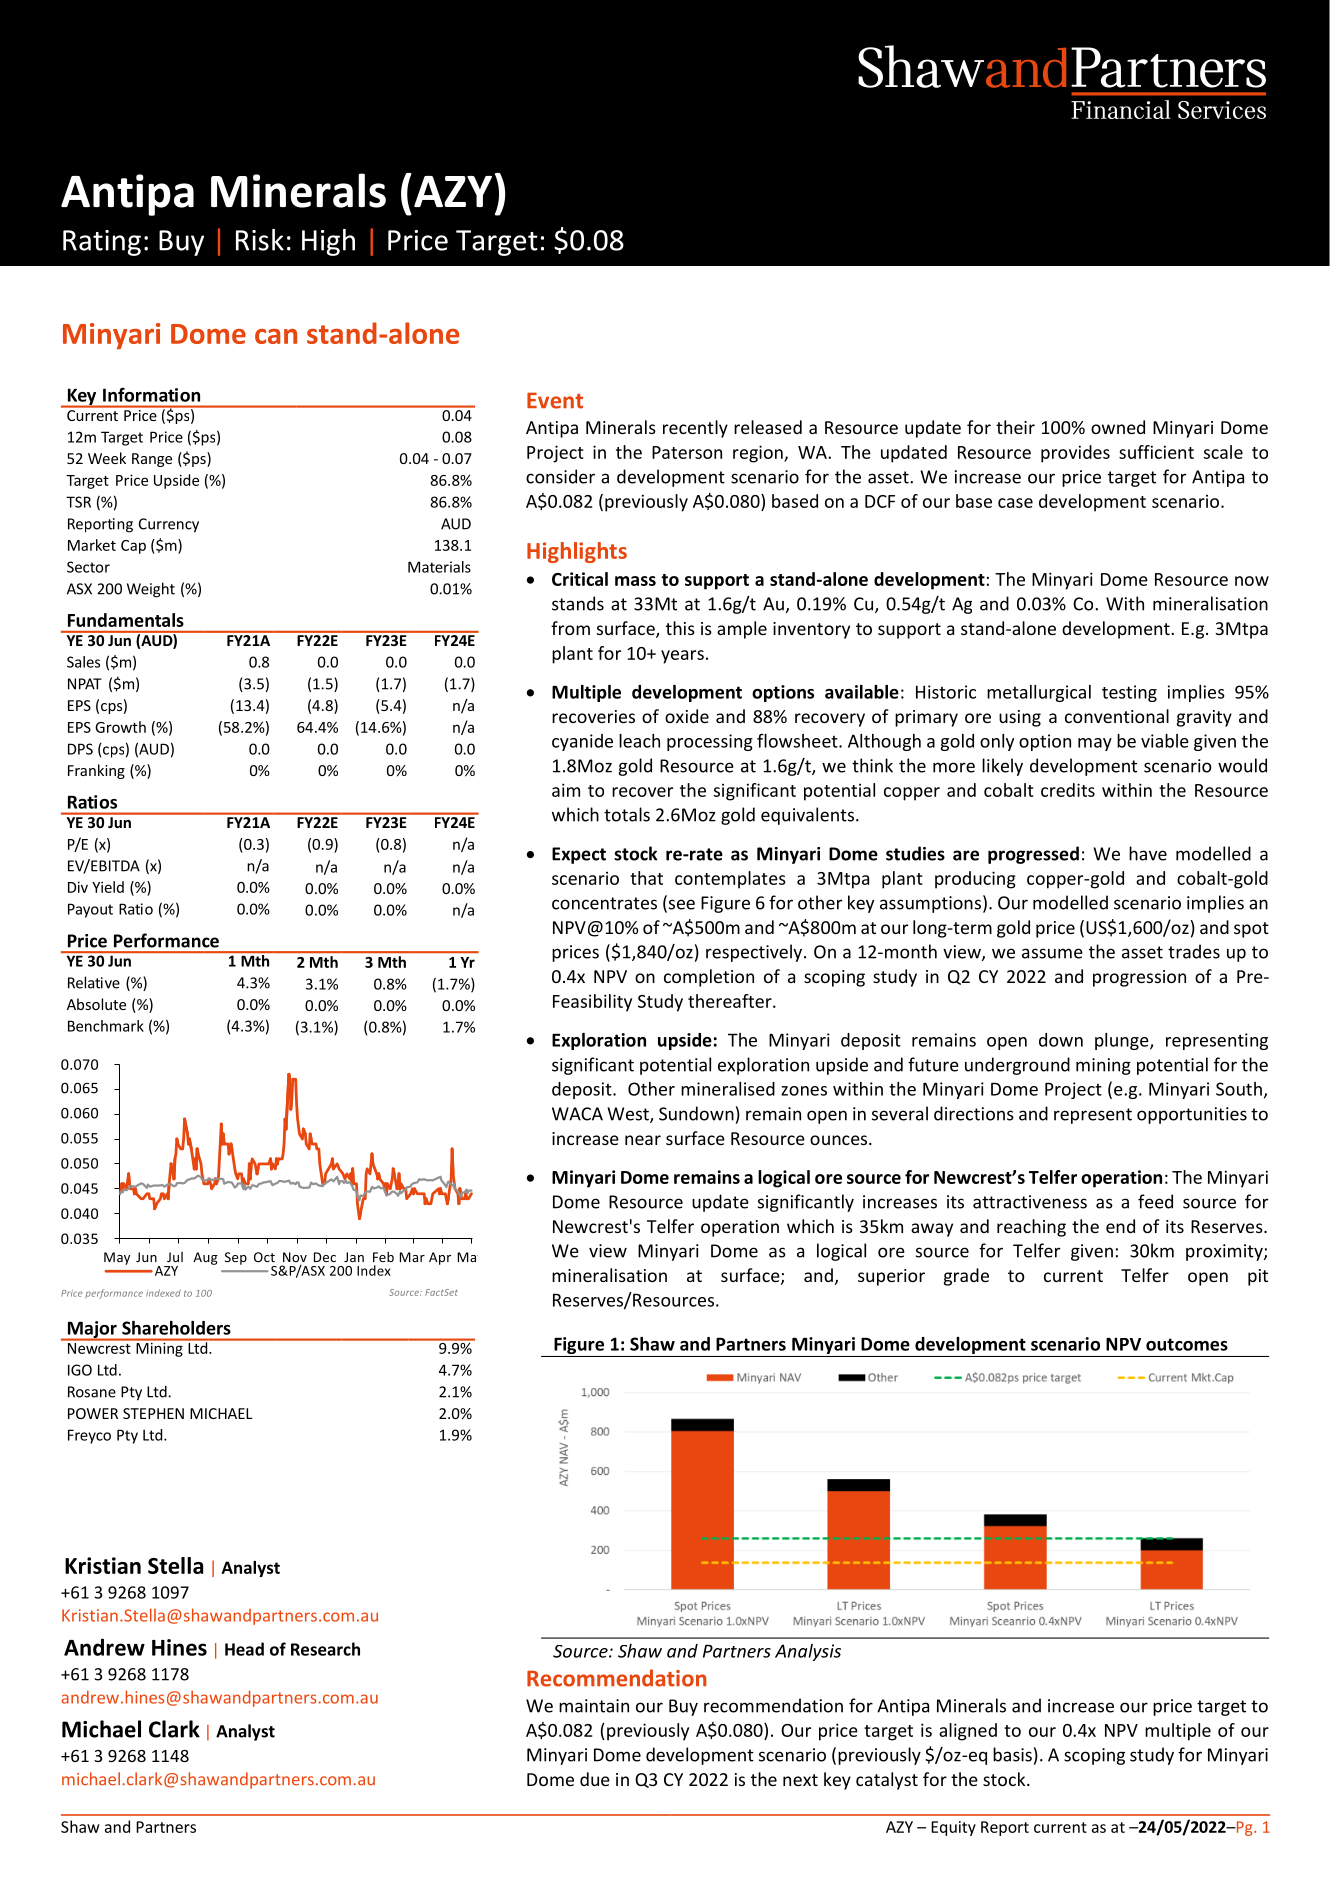 The width and height of the screenshot is (1330, 1881). I want to click on Benchmark, so click(106, 1026).
